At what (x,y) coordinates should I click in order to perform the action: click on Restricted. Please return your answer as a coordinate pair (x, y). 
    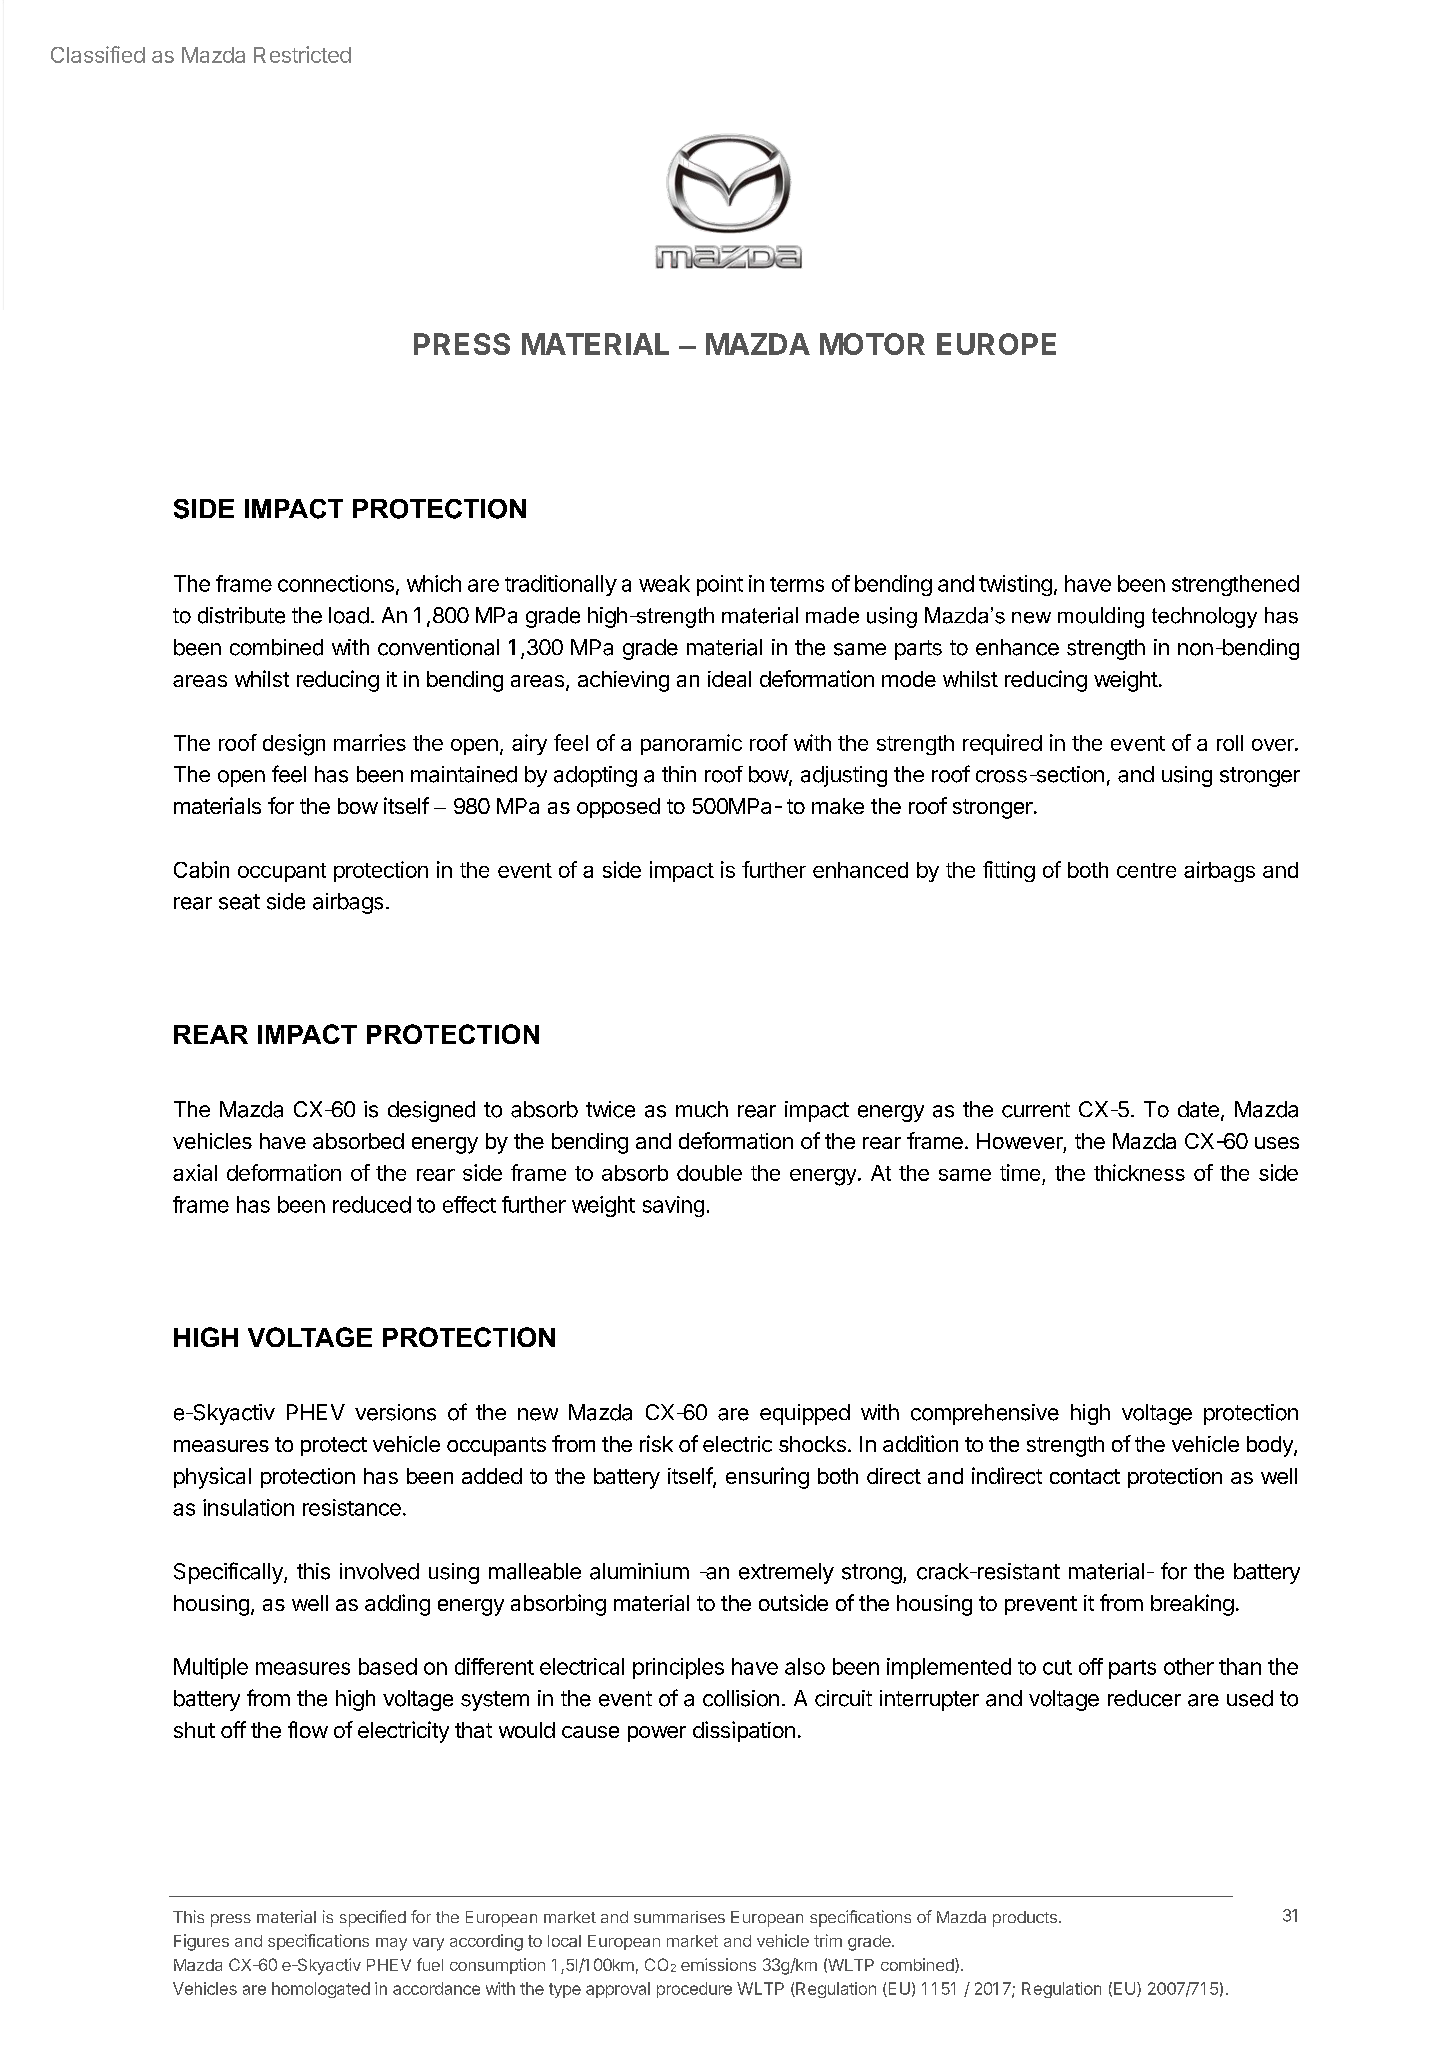
    Looking at the image, I should click on (302, 54).
